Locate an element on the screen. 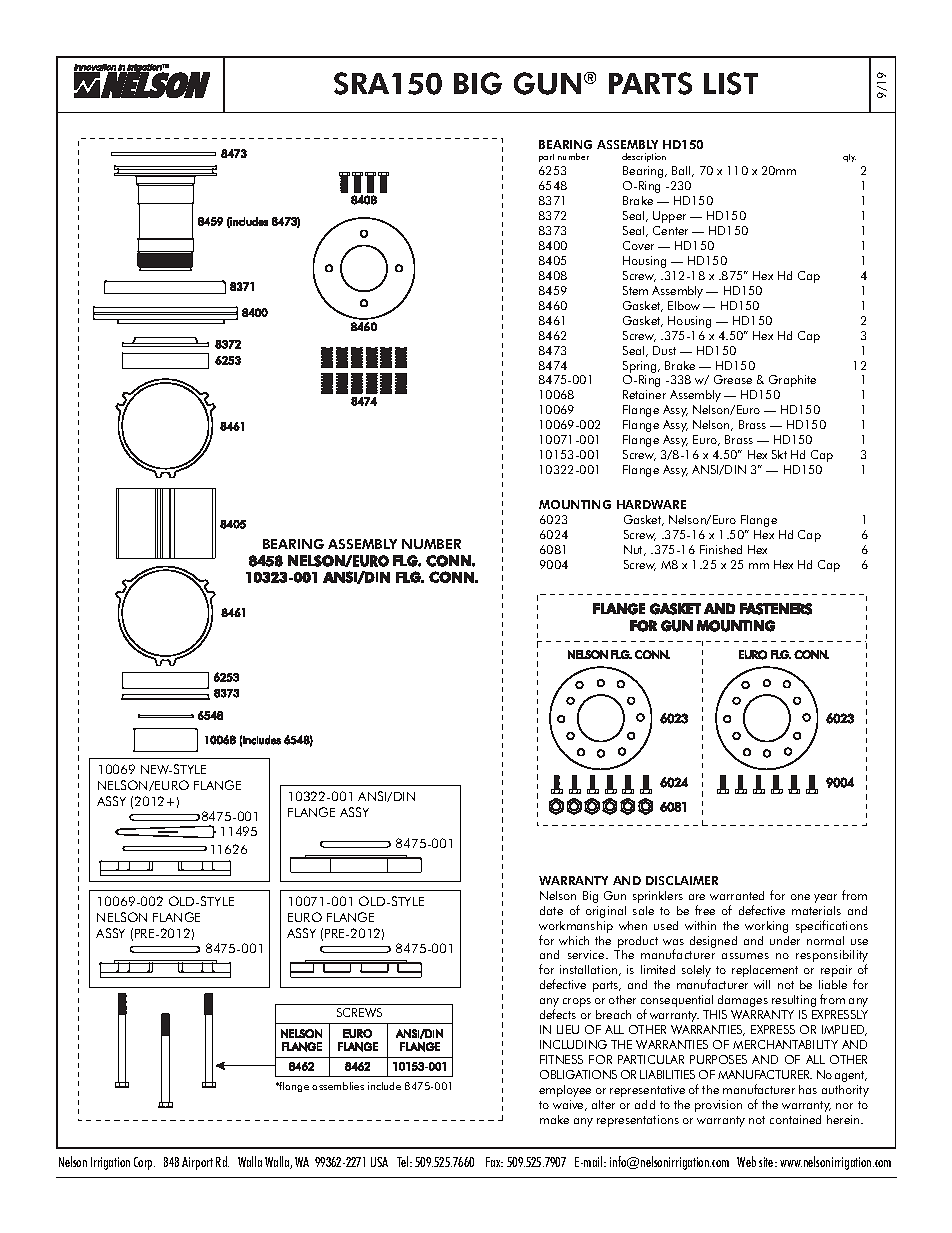 This screenshot has width=952, height=1233. description is located at coordinates (644, 157).
